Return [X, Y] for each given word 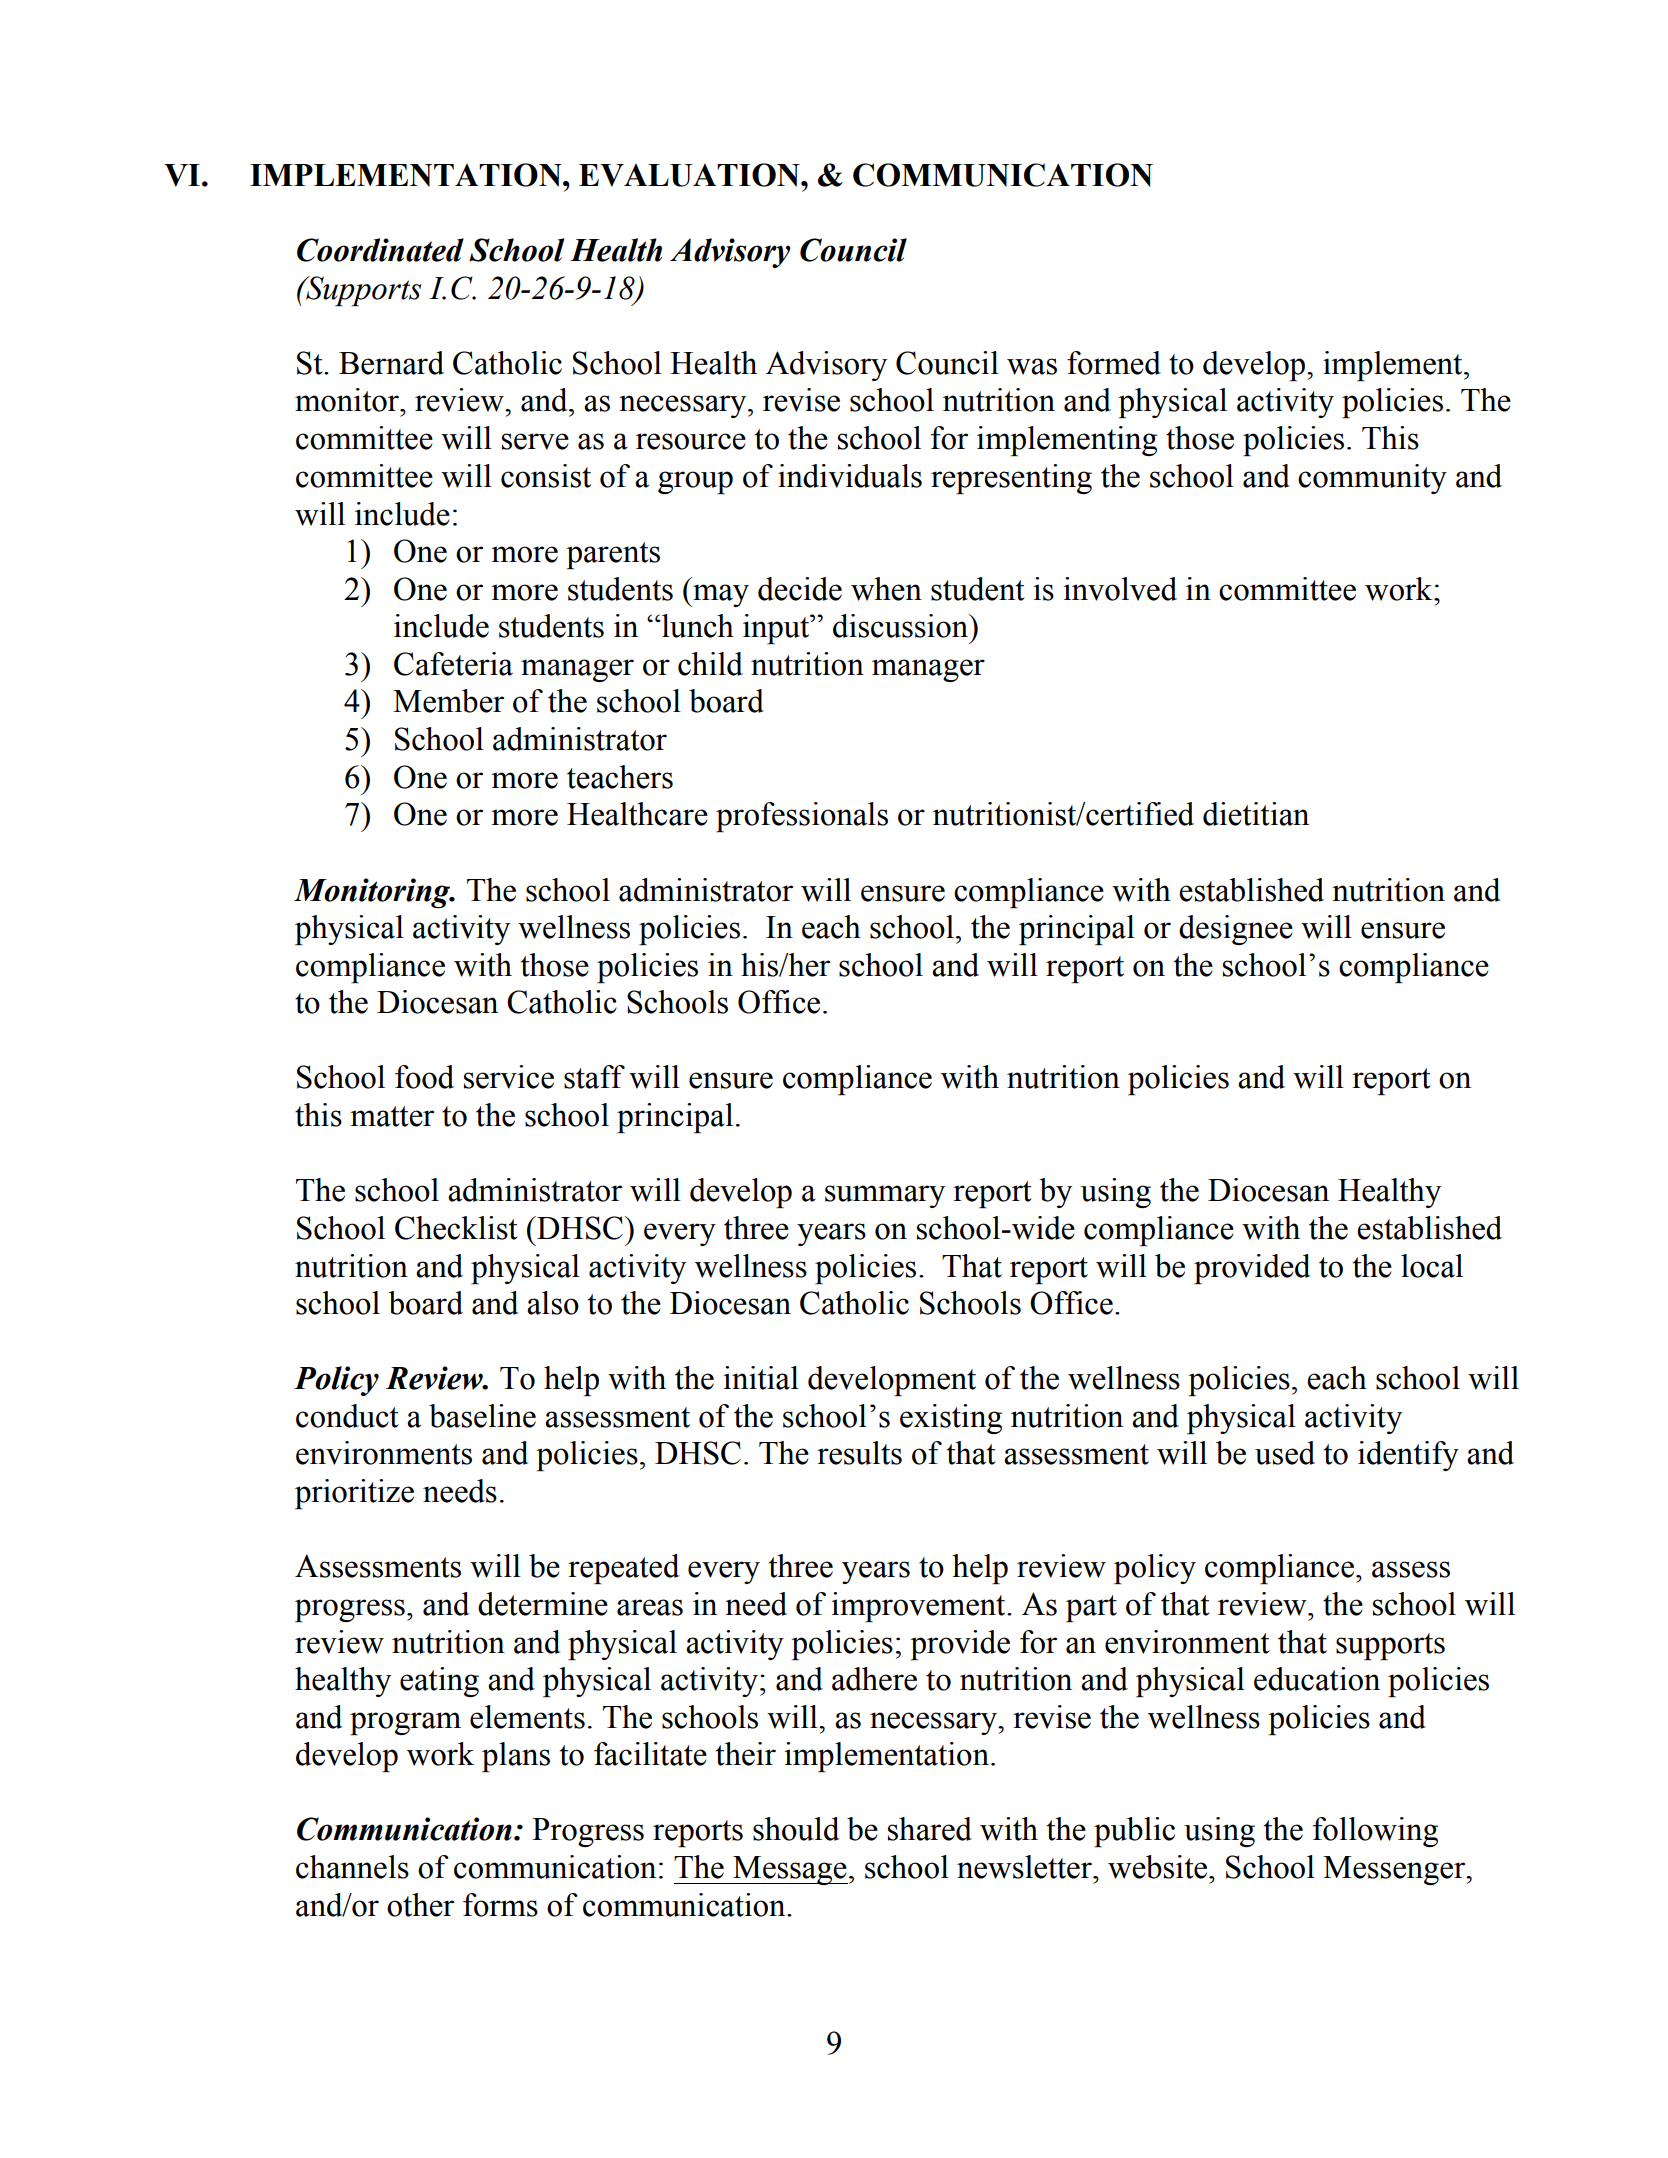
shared [930, 1829]
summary [885, 1196]
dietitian [1256, 814]
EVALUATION [690, 175]
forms [500, 1905]
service [509, 1077]
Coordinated [380, 250]
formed [1114, 363]
